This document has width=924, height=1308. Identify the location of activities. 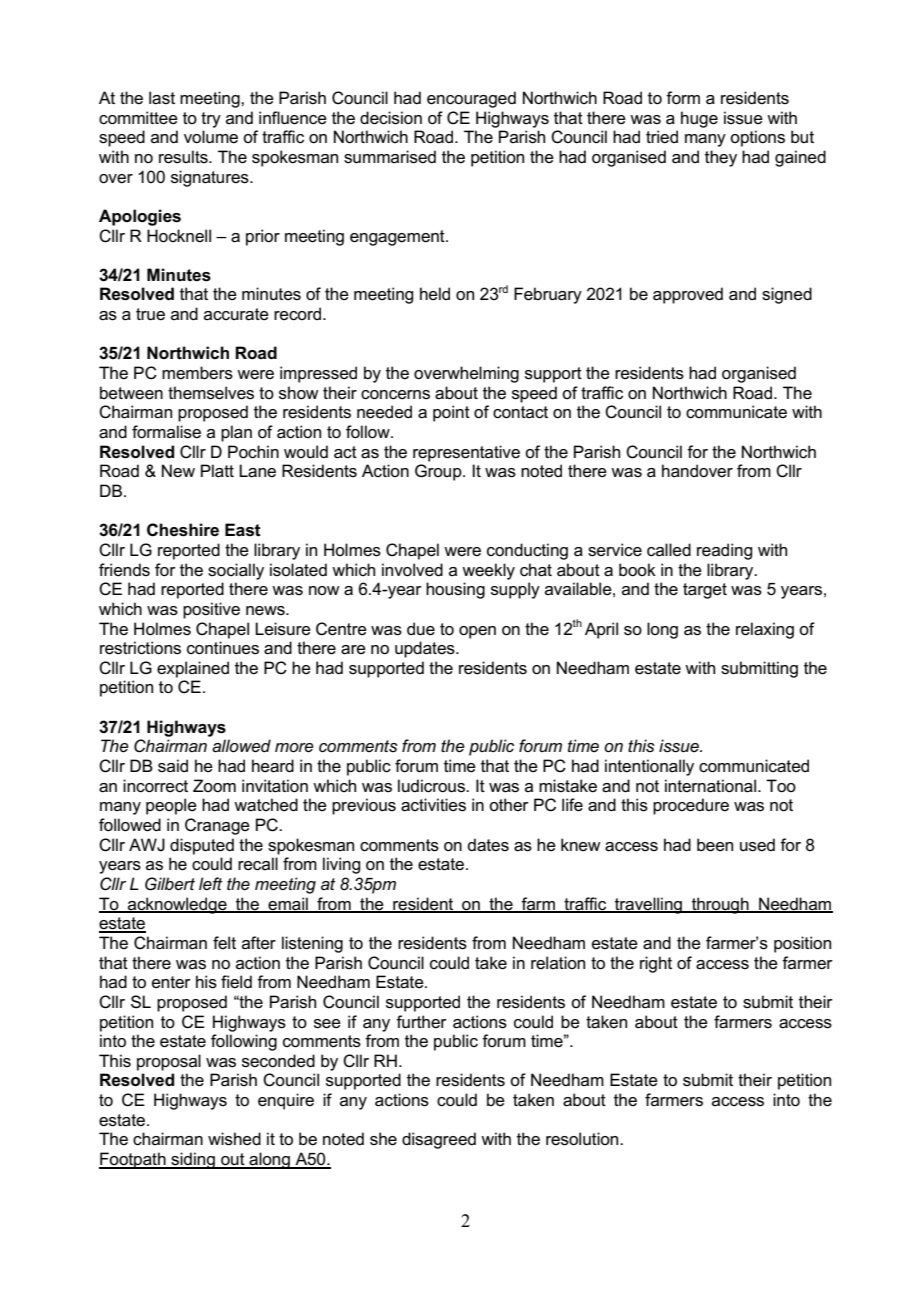
(433, 805).
